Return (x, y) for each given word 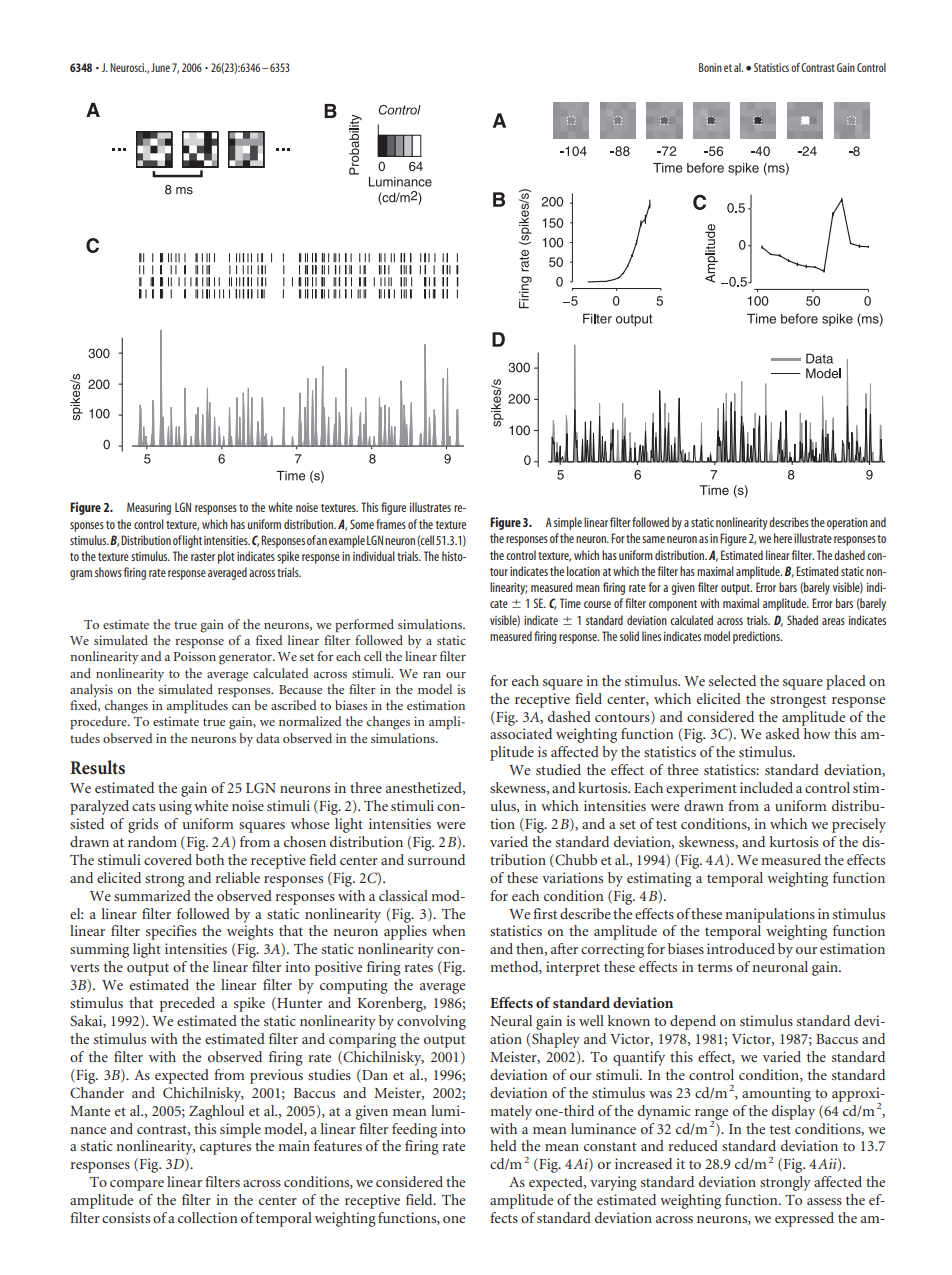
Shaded (802, 620)
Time (570, 603)
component (673, 605)
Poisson (194, 656)
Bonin (710, 67)
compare (137, 1185)
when (448, 930)
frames (391, 524)
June (160, 67)
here (783, 538)
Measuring (149, 508)
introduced (741, 948)
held (503, 1145)
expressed (804, 1219)
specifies (171, 932)
